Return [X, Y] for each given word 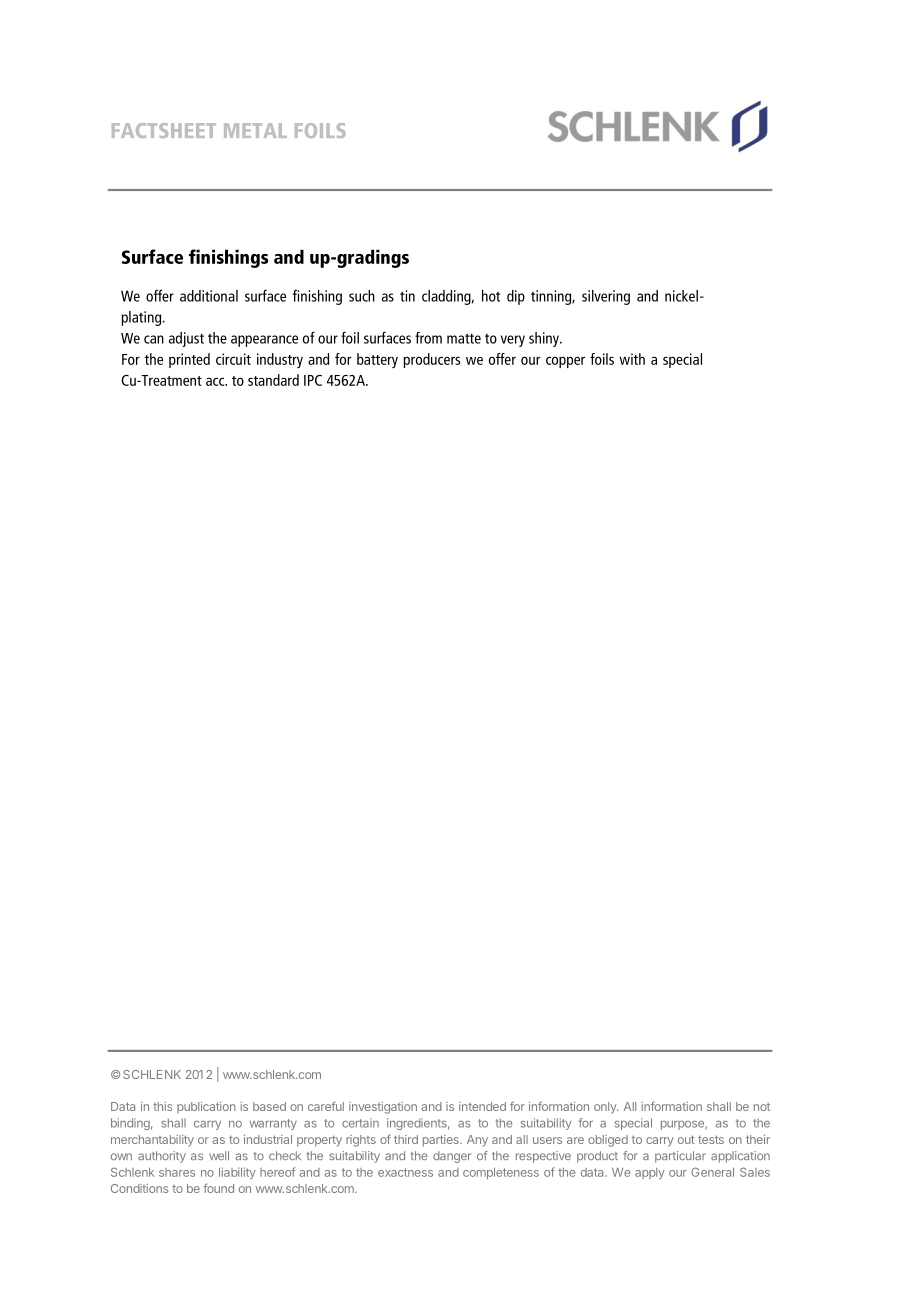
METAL [255, 130]
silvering [606, 297]
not [762, 1107]
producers [431, 360]
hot [491, 296]
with [632, 359]
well [219, 1155]
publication [206, 1107]
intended [482, 1106]
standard [273, 380]
